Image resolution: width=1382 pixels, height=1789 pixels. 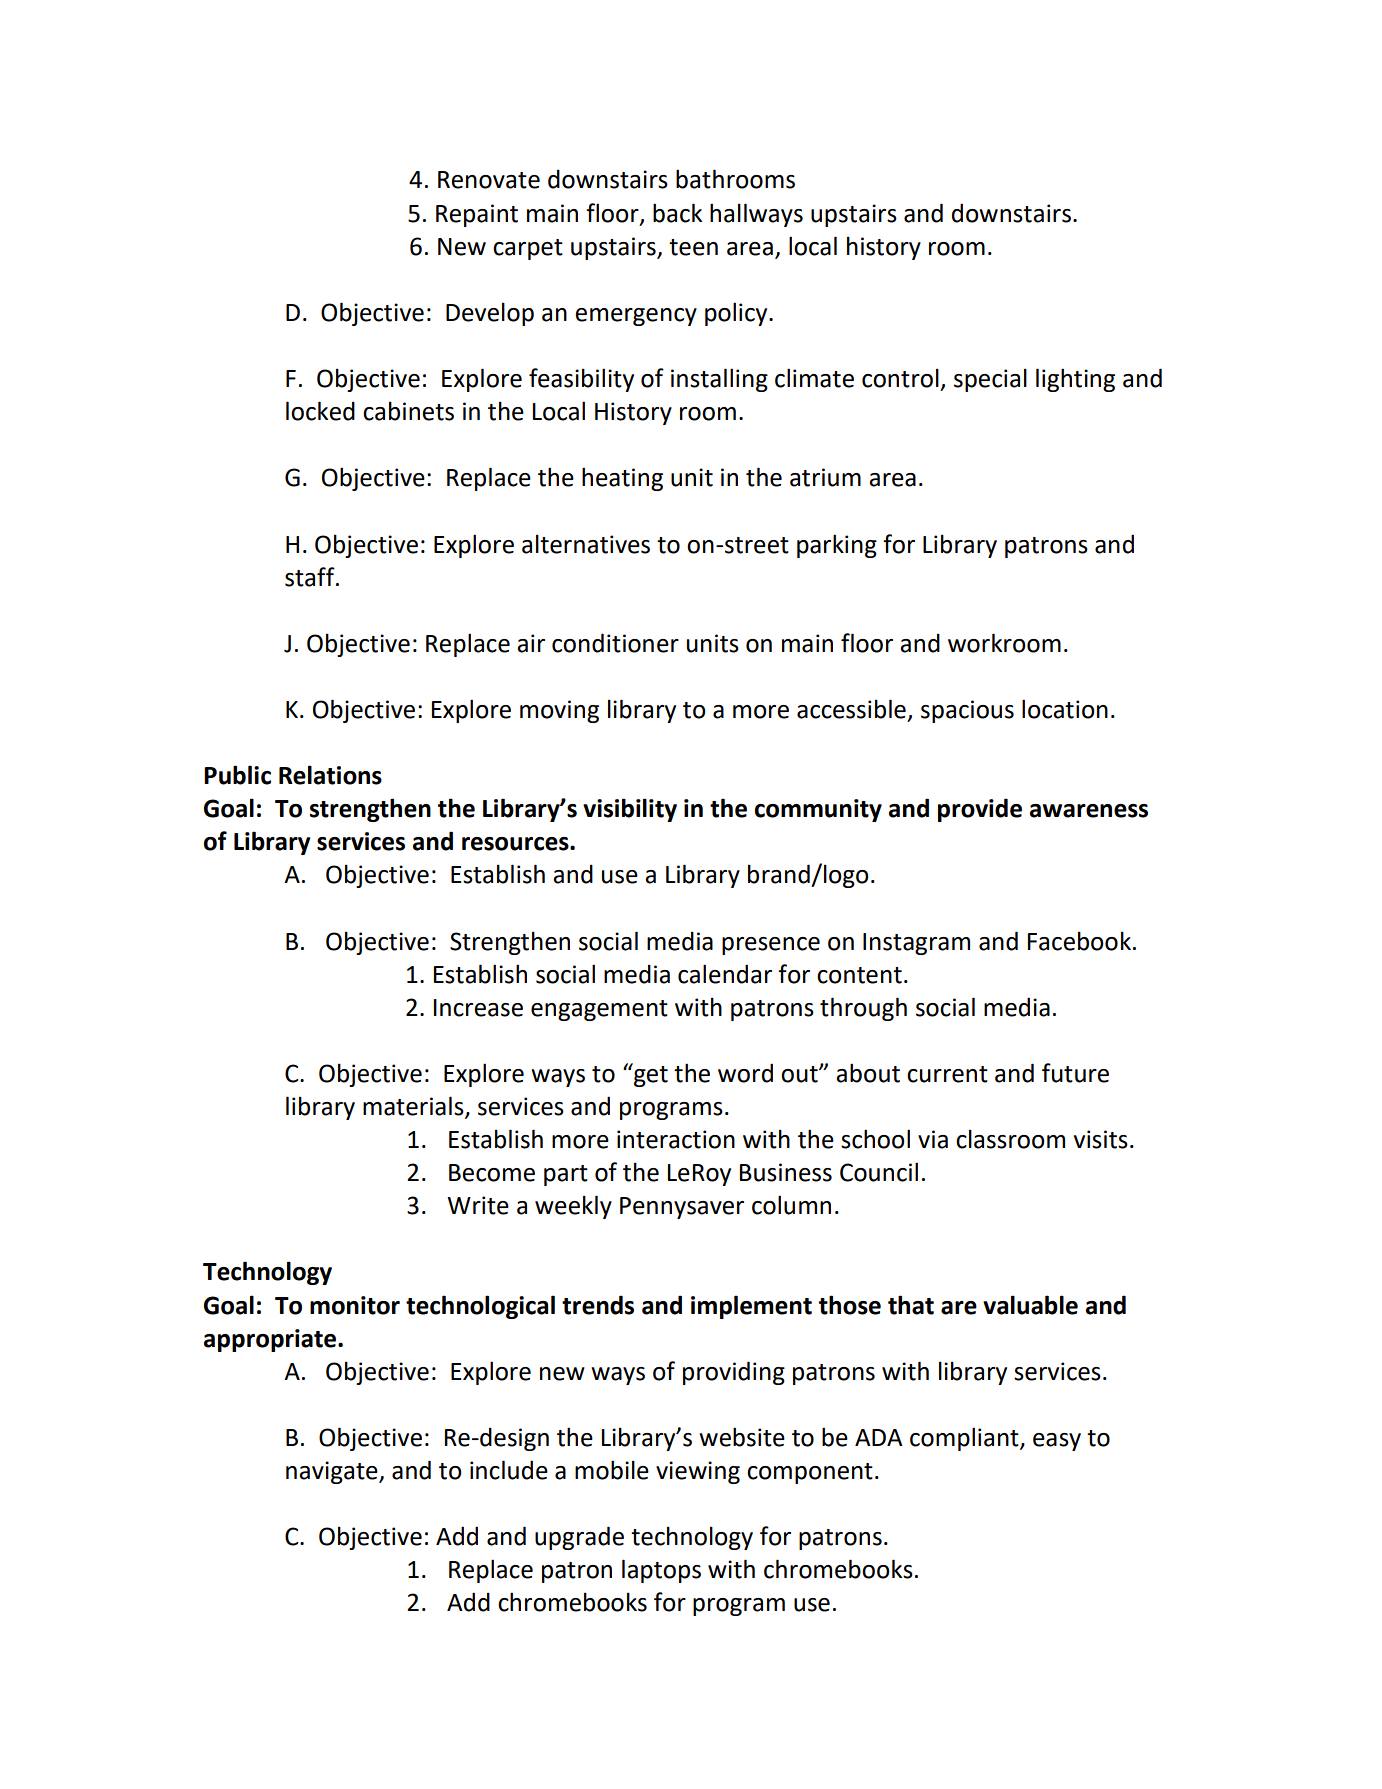 What do you see at coordinates (677, 213) in the screenshot?
I see `back` at bounding box center [677, 213].
